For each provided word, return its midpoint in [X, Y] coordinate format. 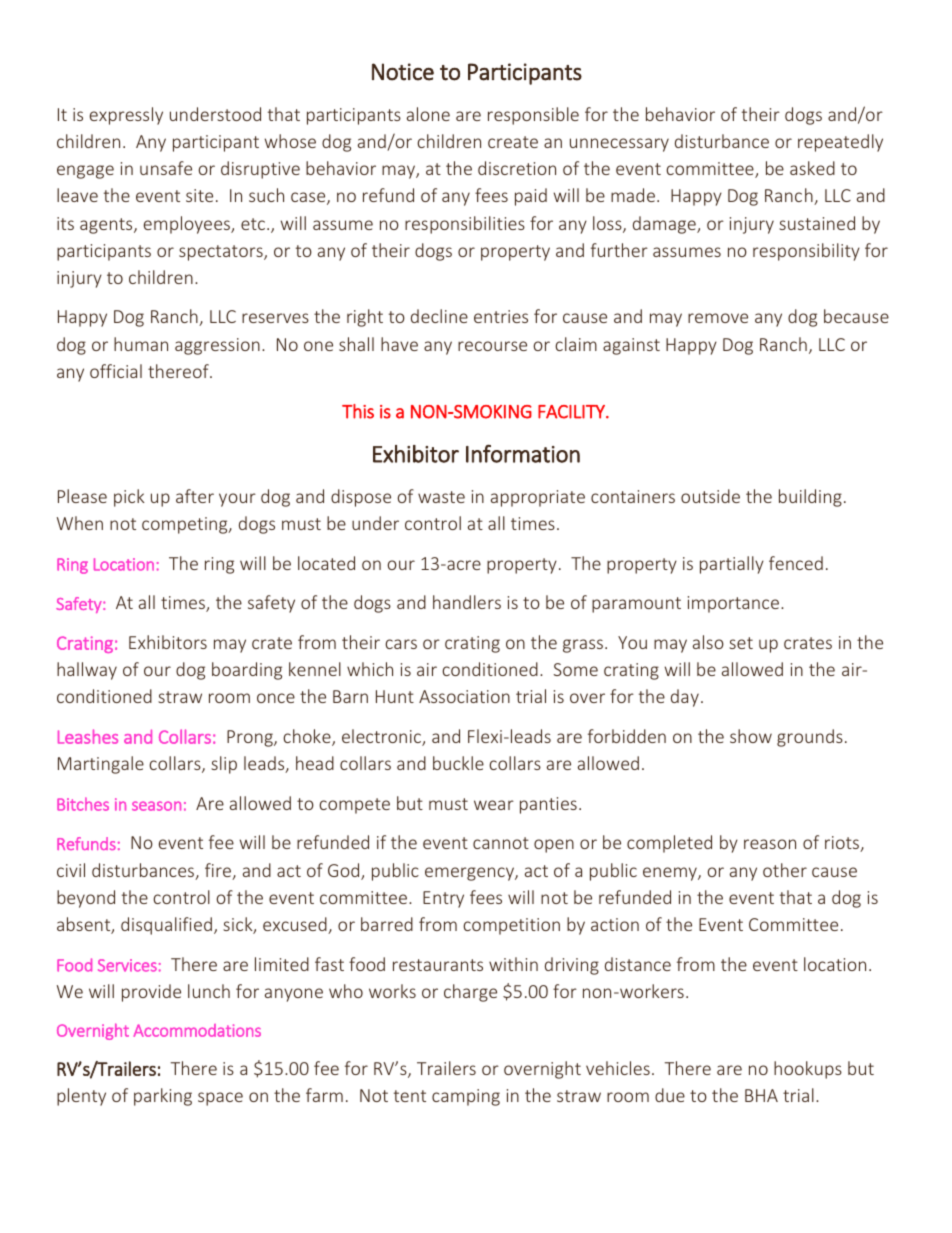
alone [428, 114]
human [141, 344]
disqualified [166, 926]
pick [129, 498]
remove [718, 318]
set [741, 643]
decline [439, 316]
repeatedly [840, 143]
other [785, 870]
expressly [126, 116]
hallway [87, 671]
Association [464, 696]
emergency [470, 874]
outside [710, 496]
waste [441, 497]
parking [163, 1097]
